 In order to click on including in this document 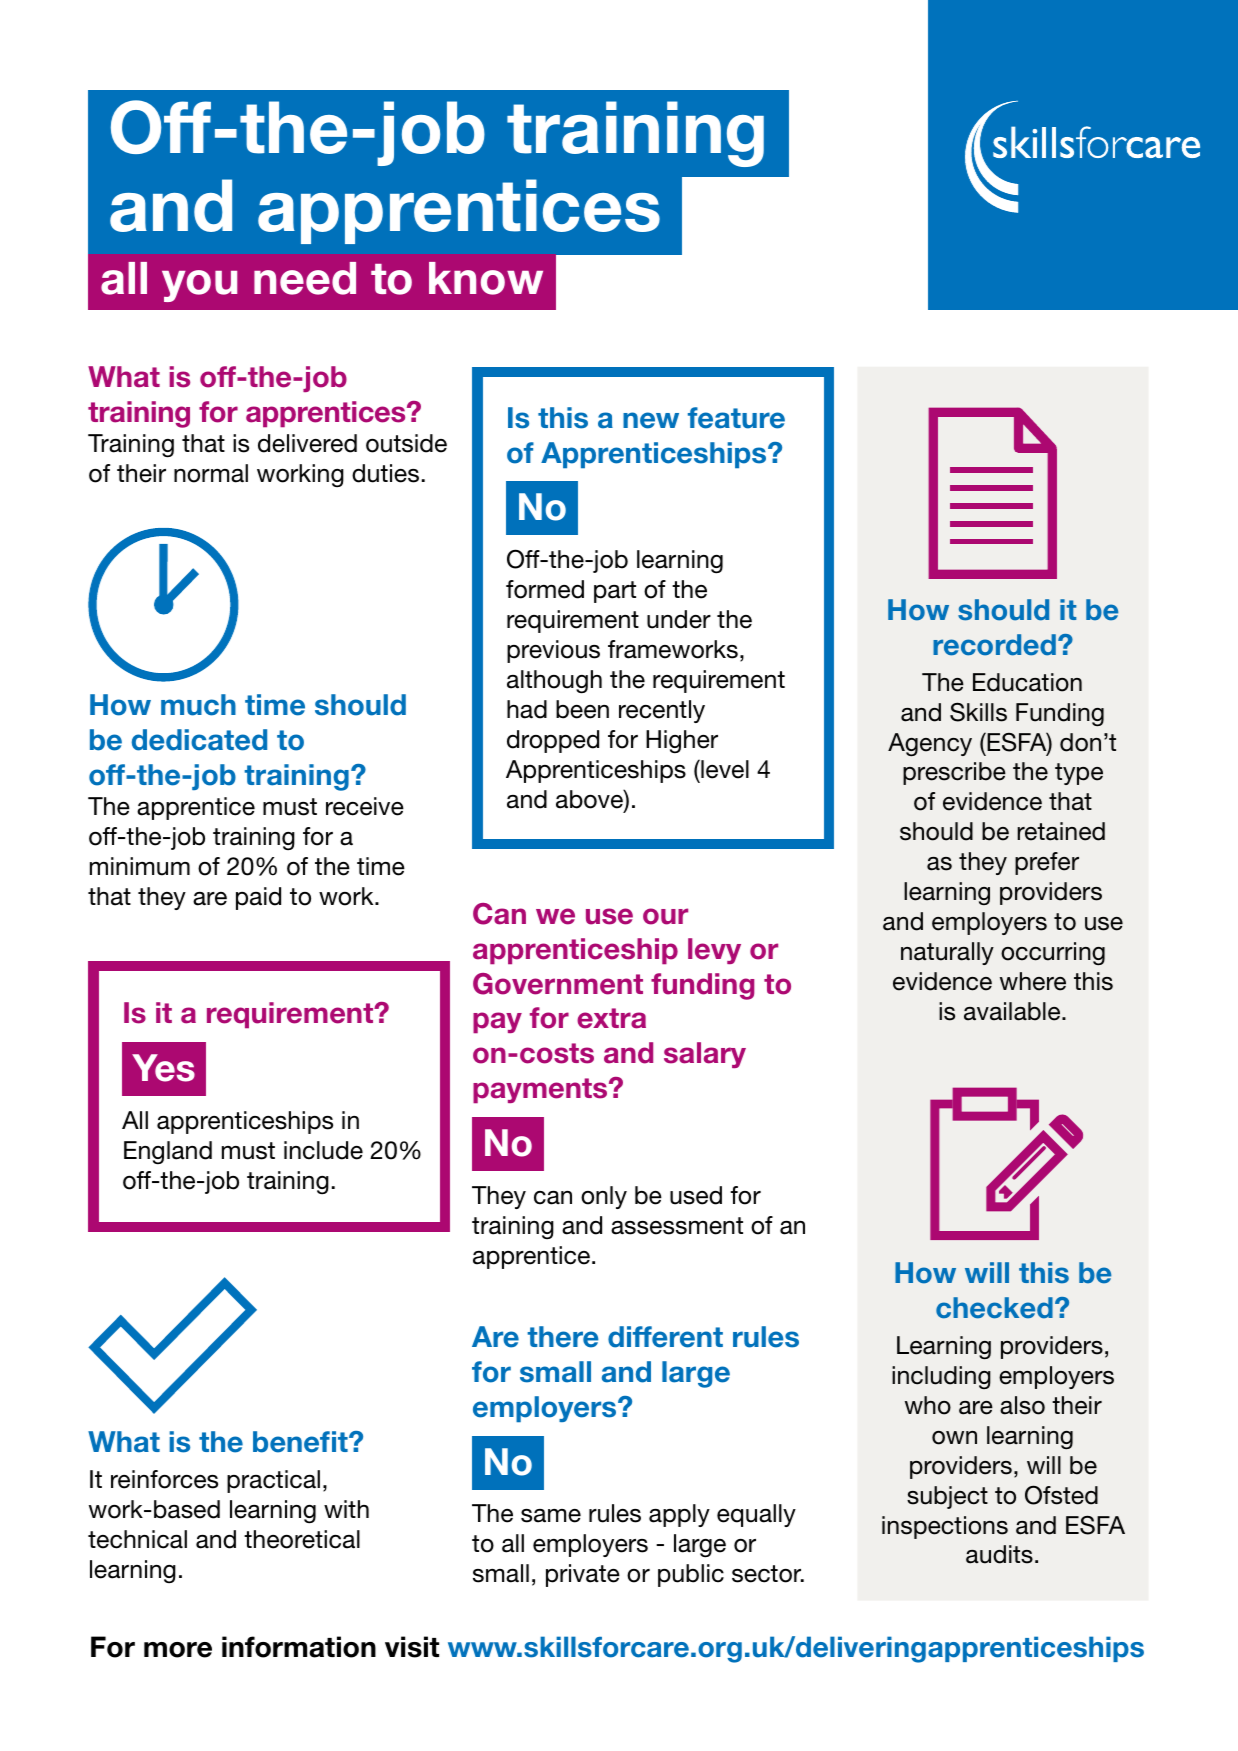, I will do `click(941, 1377)`.
